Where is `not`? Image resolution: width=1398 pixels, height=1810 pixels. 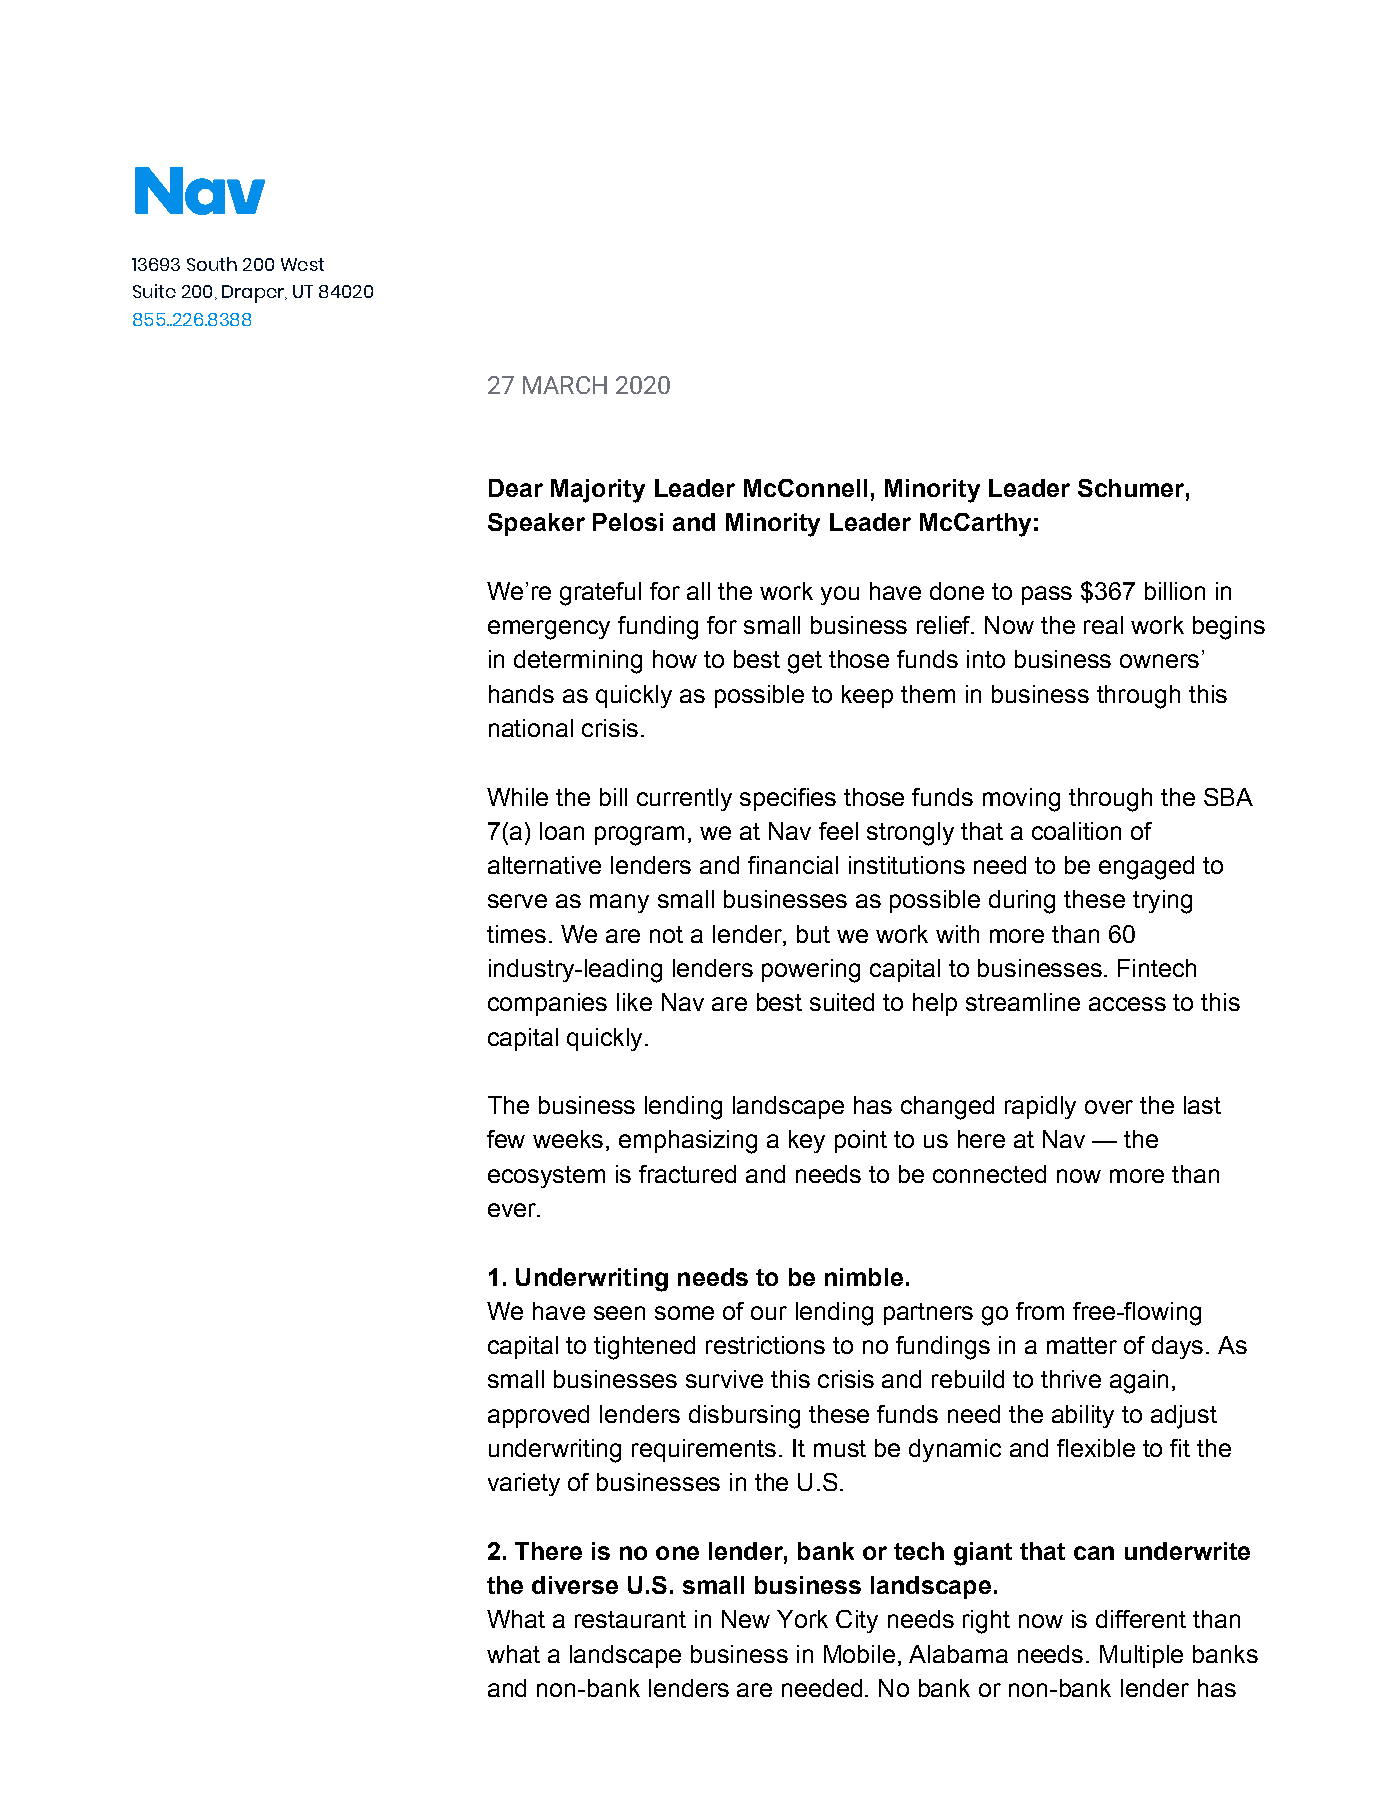 not is located at coordinates (666, 934).
